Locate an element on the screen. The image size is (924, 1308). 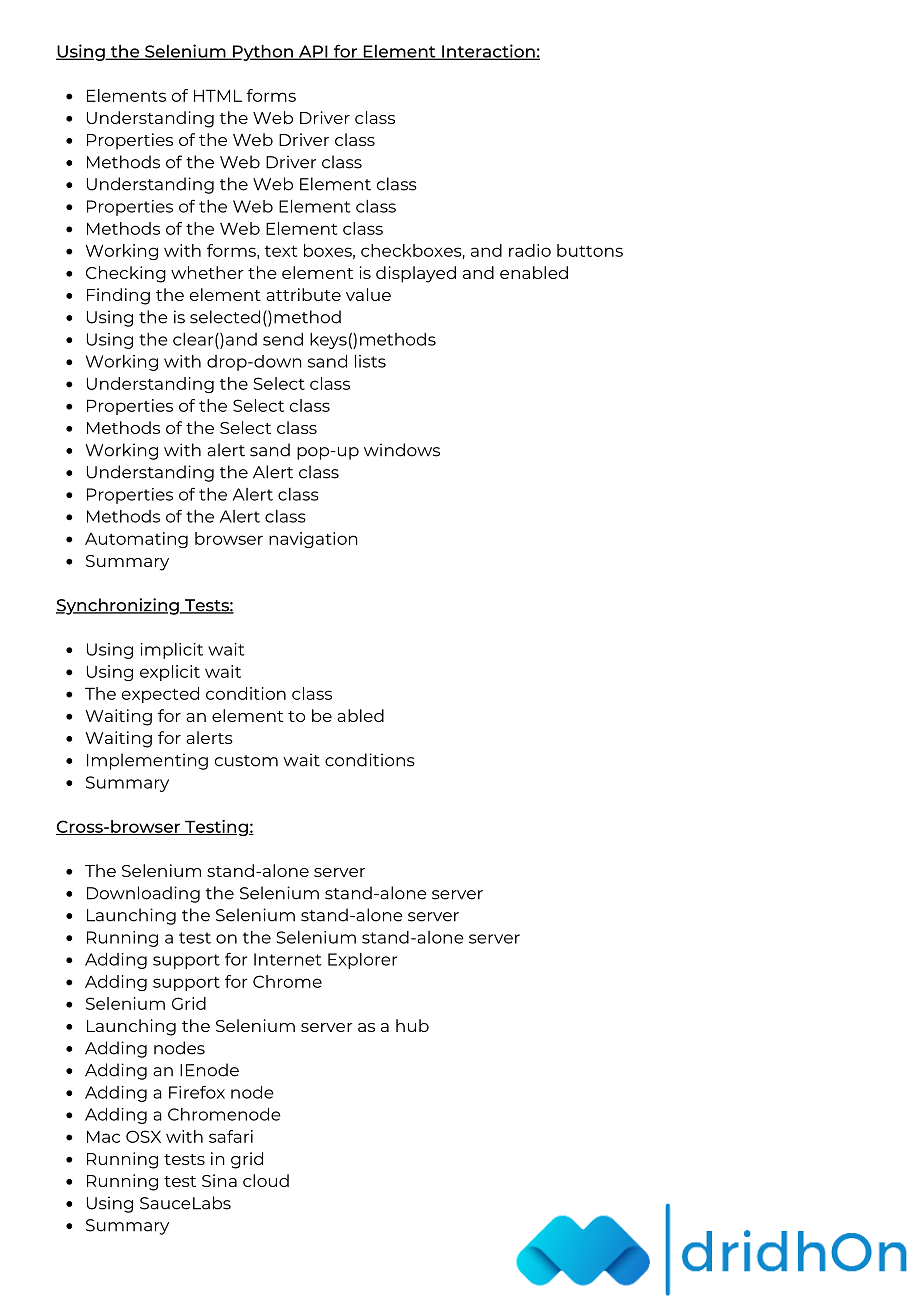
windows is located at coordinates (402, 450).
